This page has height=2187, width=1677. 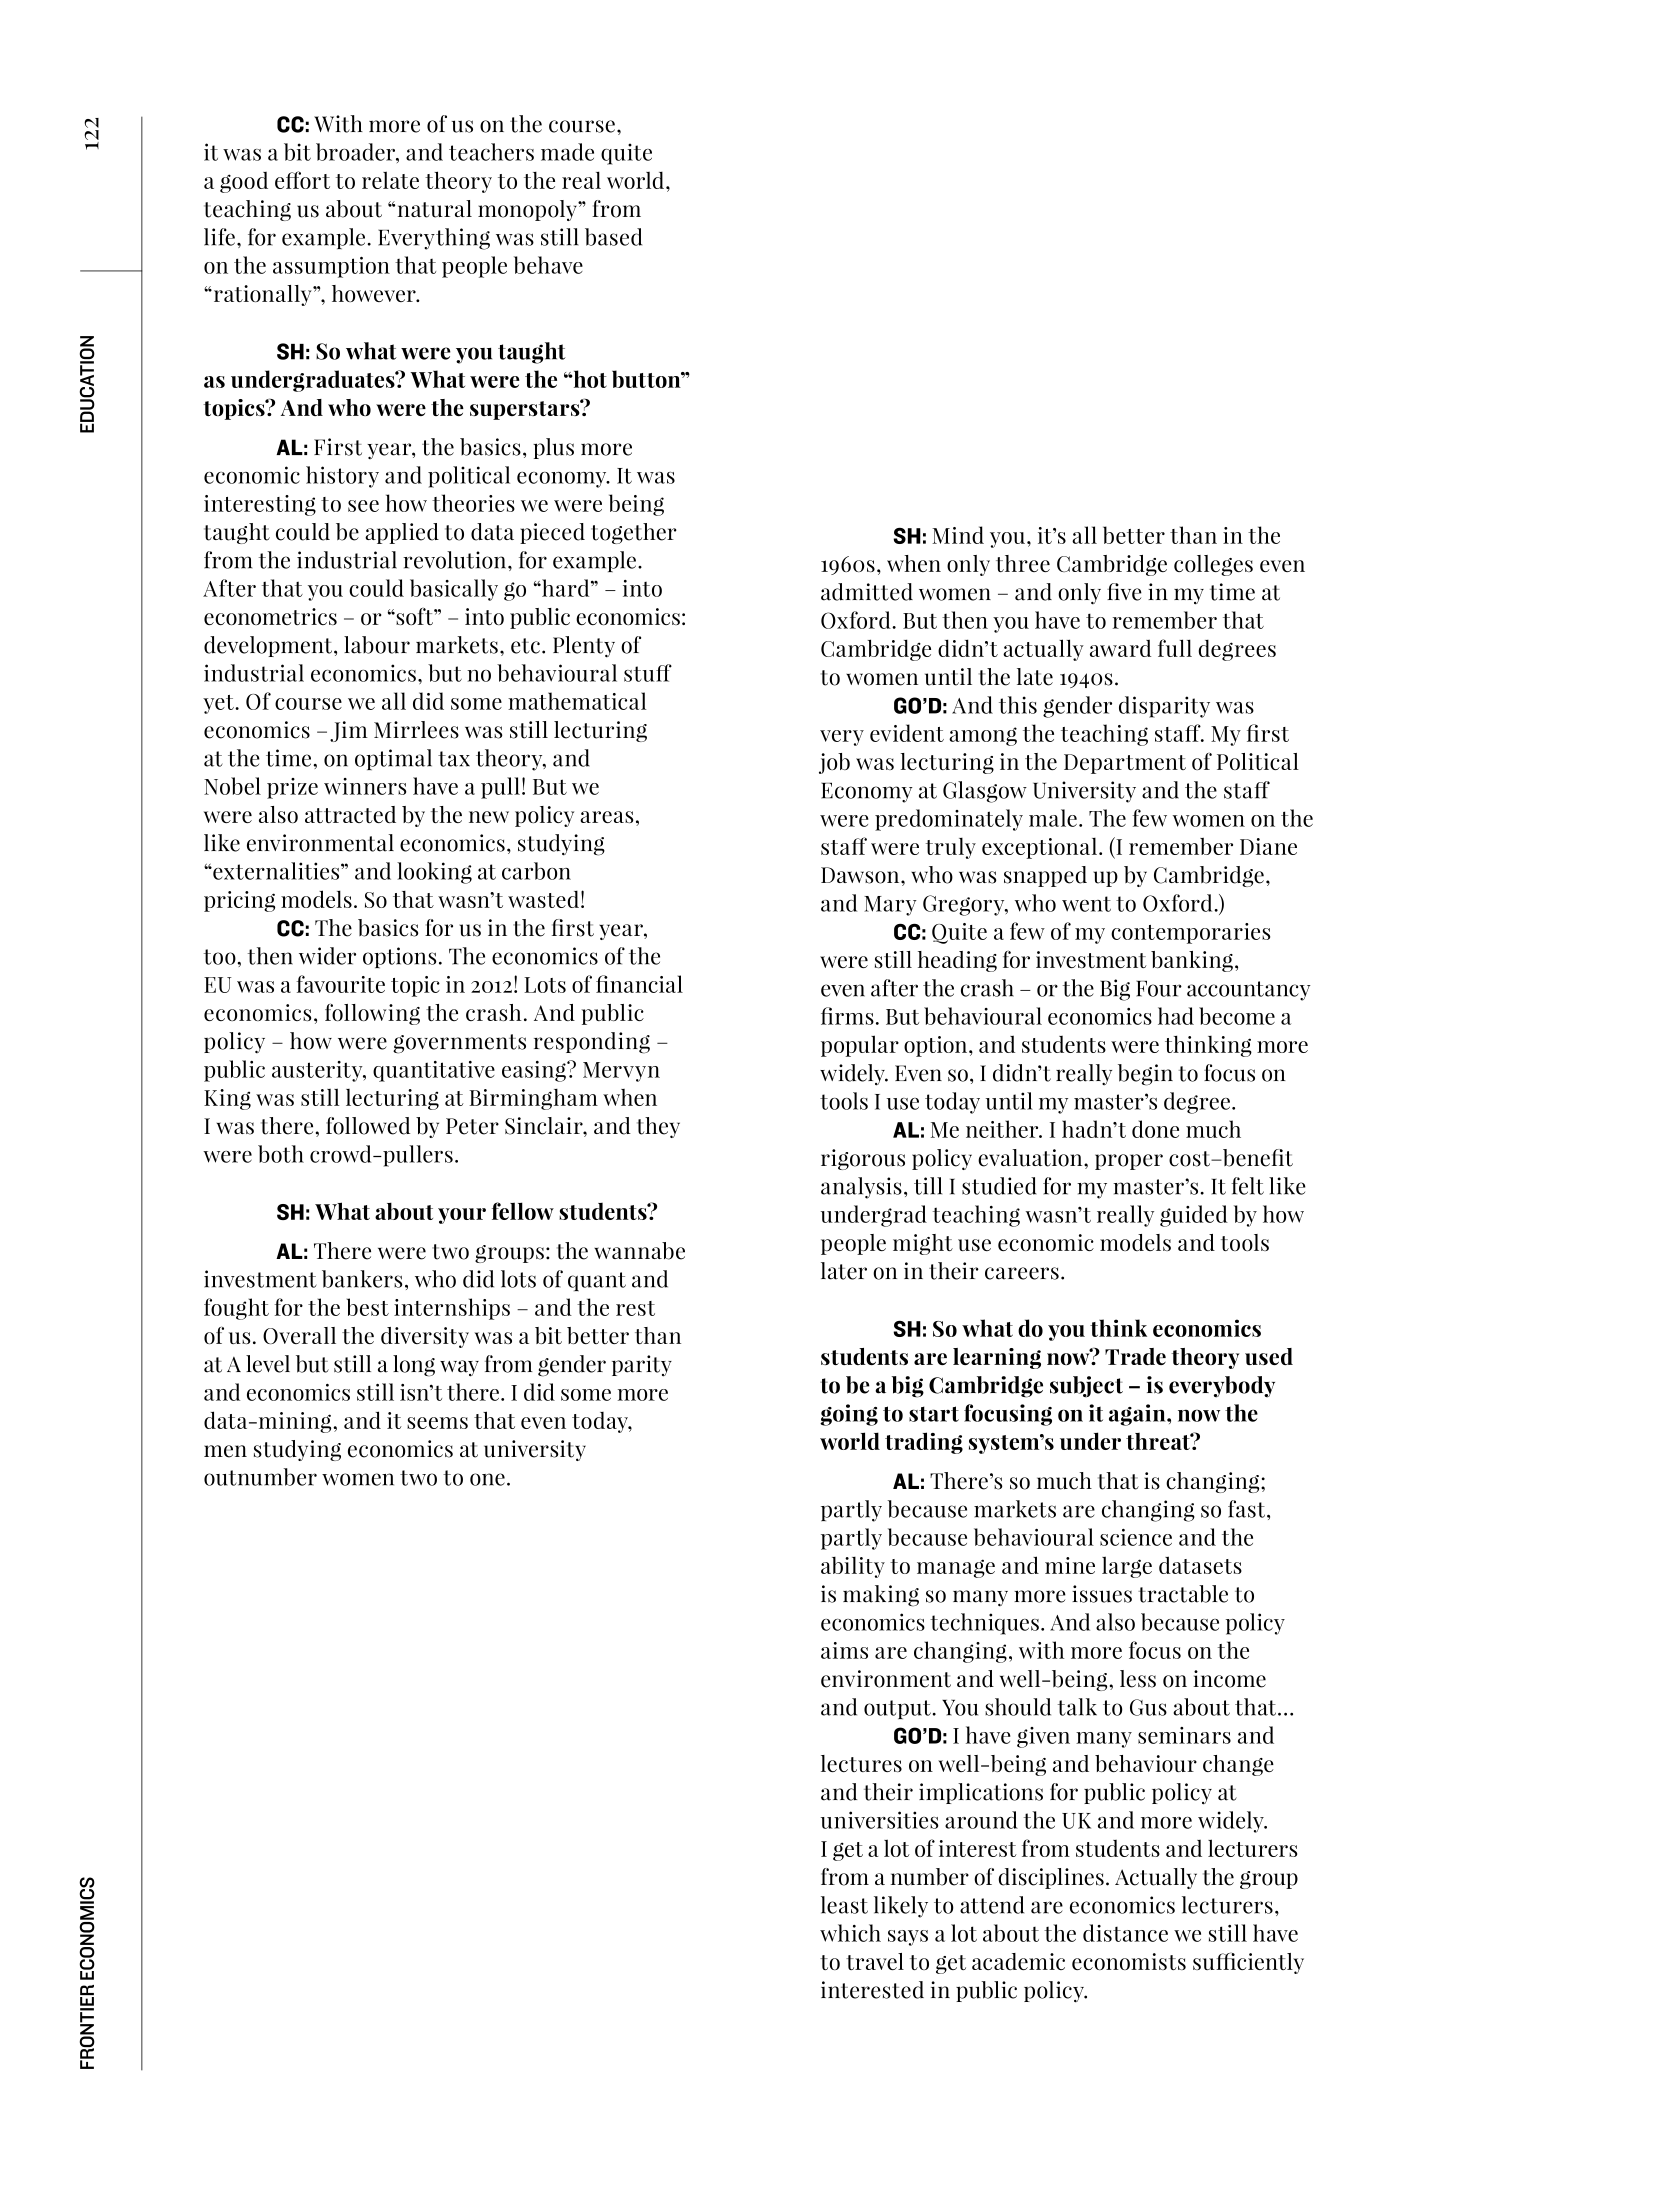 What do you see at coordinates (302, 180) in the page?
I see `effort` at bounding box center [302, 180].
